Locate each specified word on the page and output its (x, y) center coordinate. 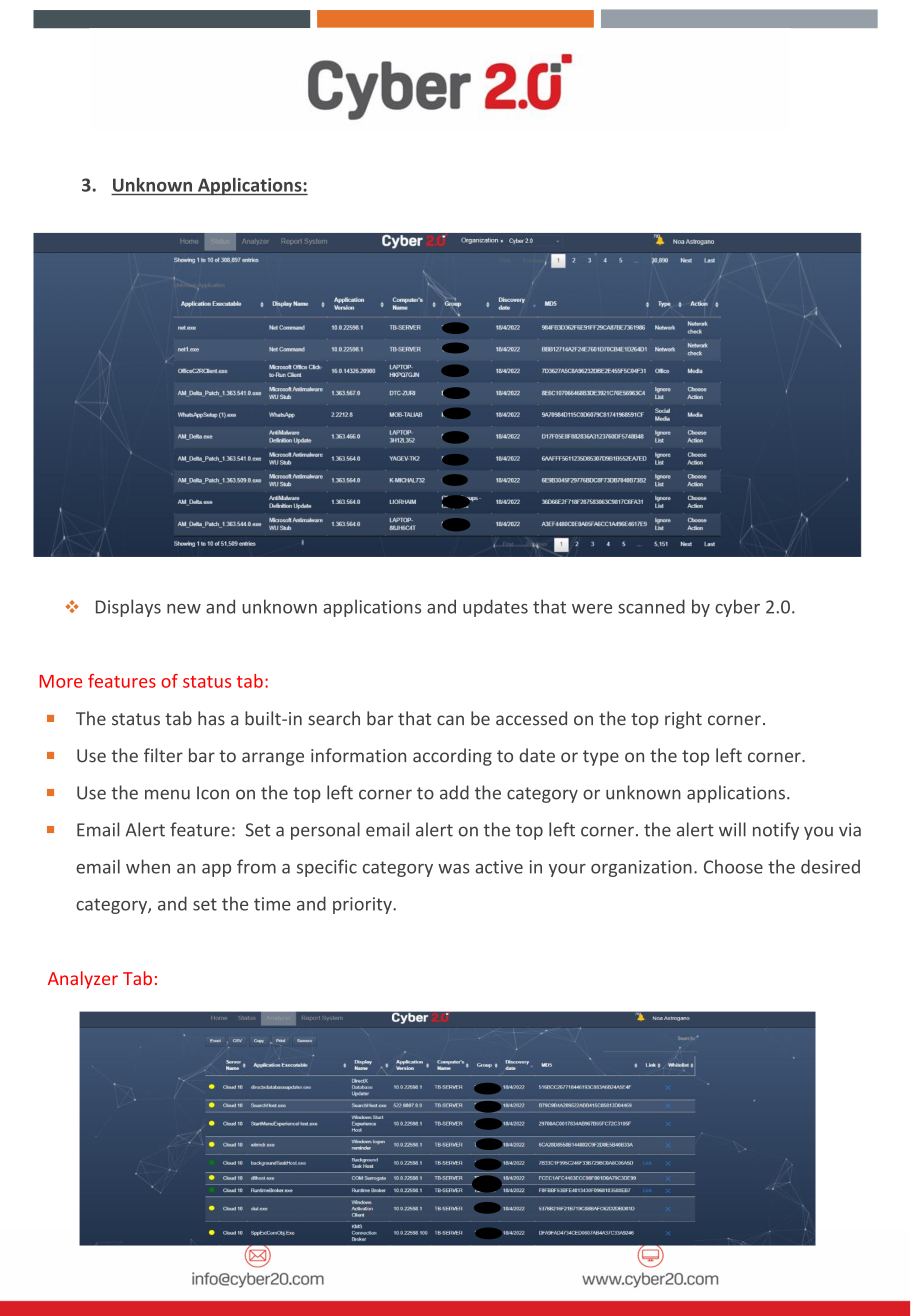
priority (363, 905)
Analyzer (83, 980)
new (184, 609)
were (592, 609)
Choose (733, 866)
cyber (737, 608)
